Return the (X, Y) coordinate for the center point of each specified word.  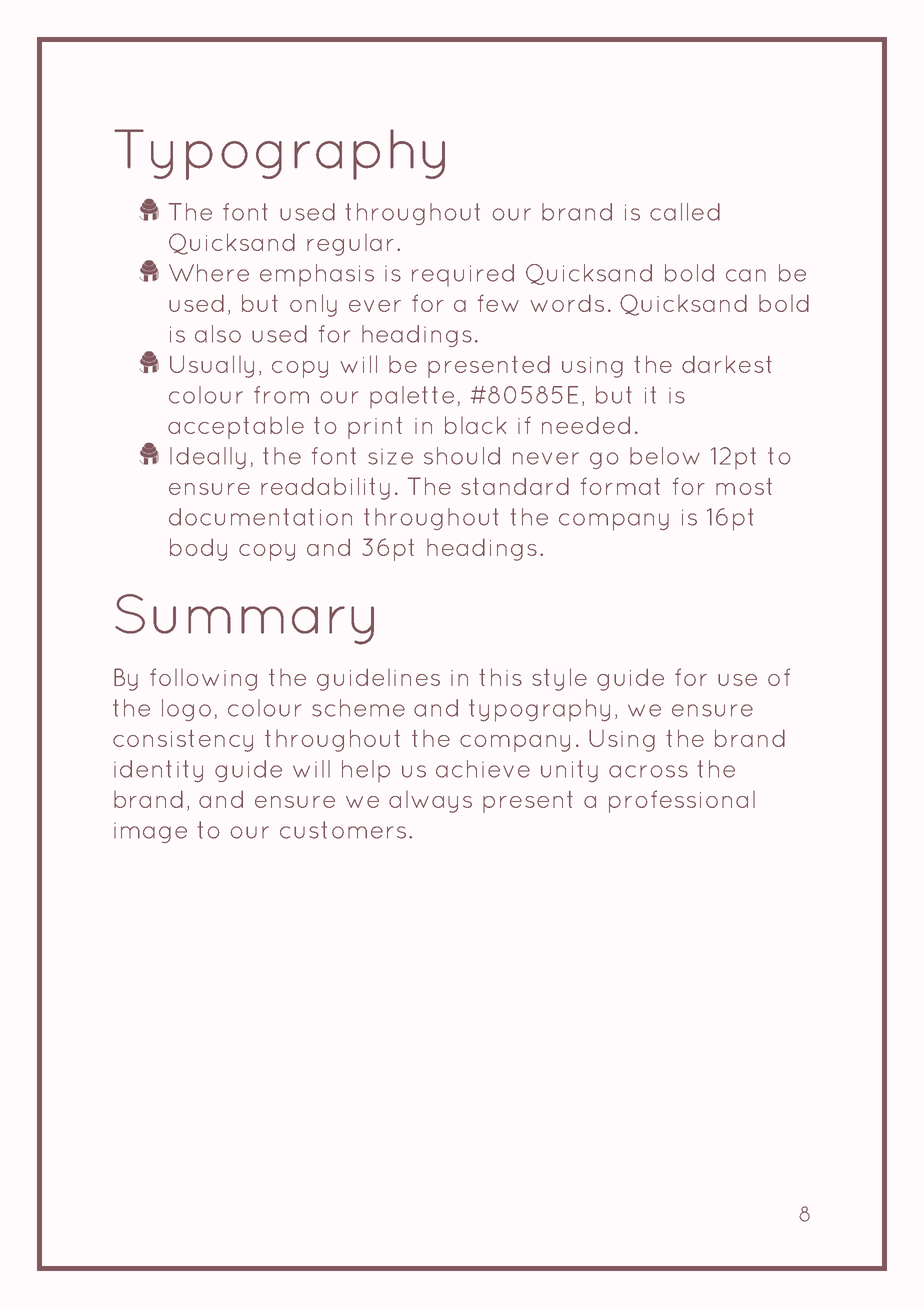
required (463, 275)
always (430, 802)
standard (515, 486)
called (685, 212)
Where (209, 273)
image (150, 833)
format (620, 486)
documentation (260, 517)
